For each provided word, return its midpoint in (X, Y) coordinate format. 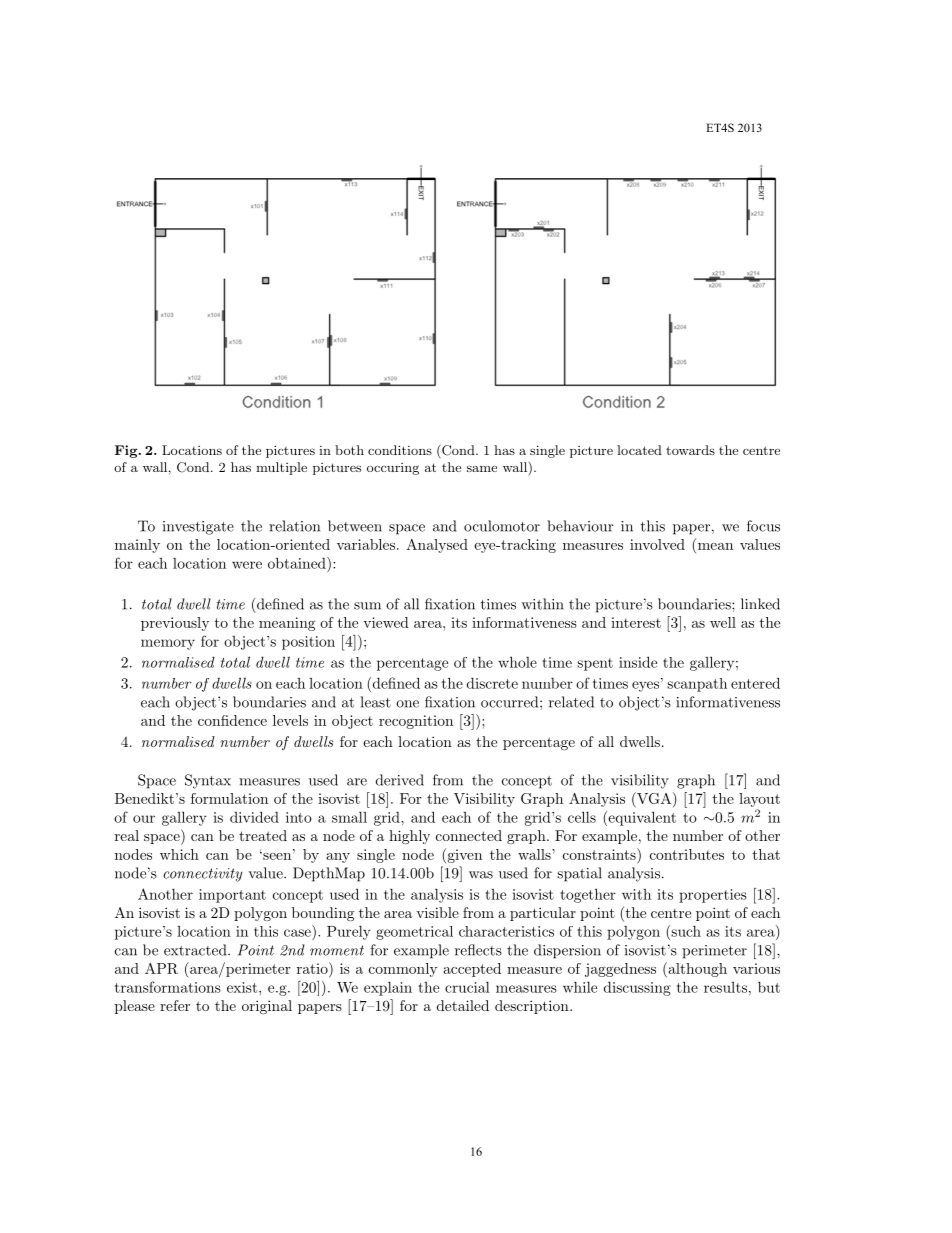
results (725, 987)
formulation (229, 798)
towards (690, 450)
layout (759, 801)
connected (469, 835)
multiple (281, 468)
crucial (467, 987)
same (482, 468)
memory (168, 644)
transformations (168, 987)
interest (636, 622)
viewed (386, 622)
